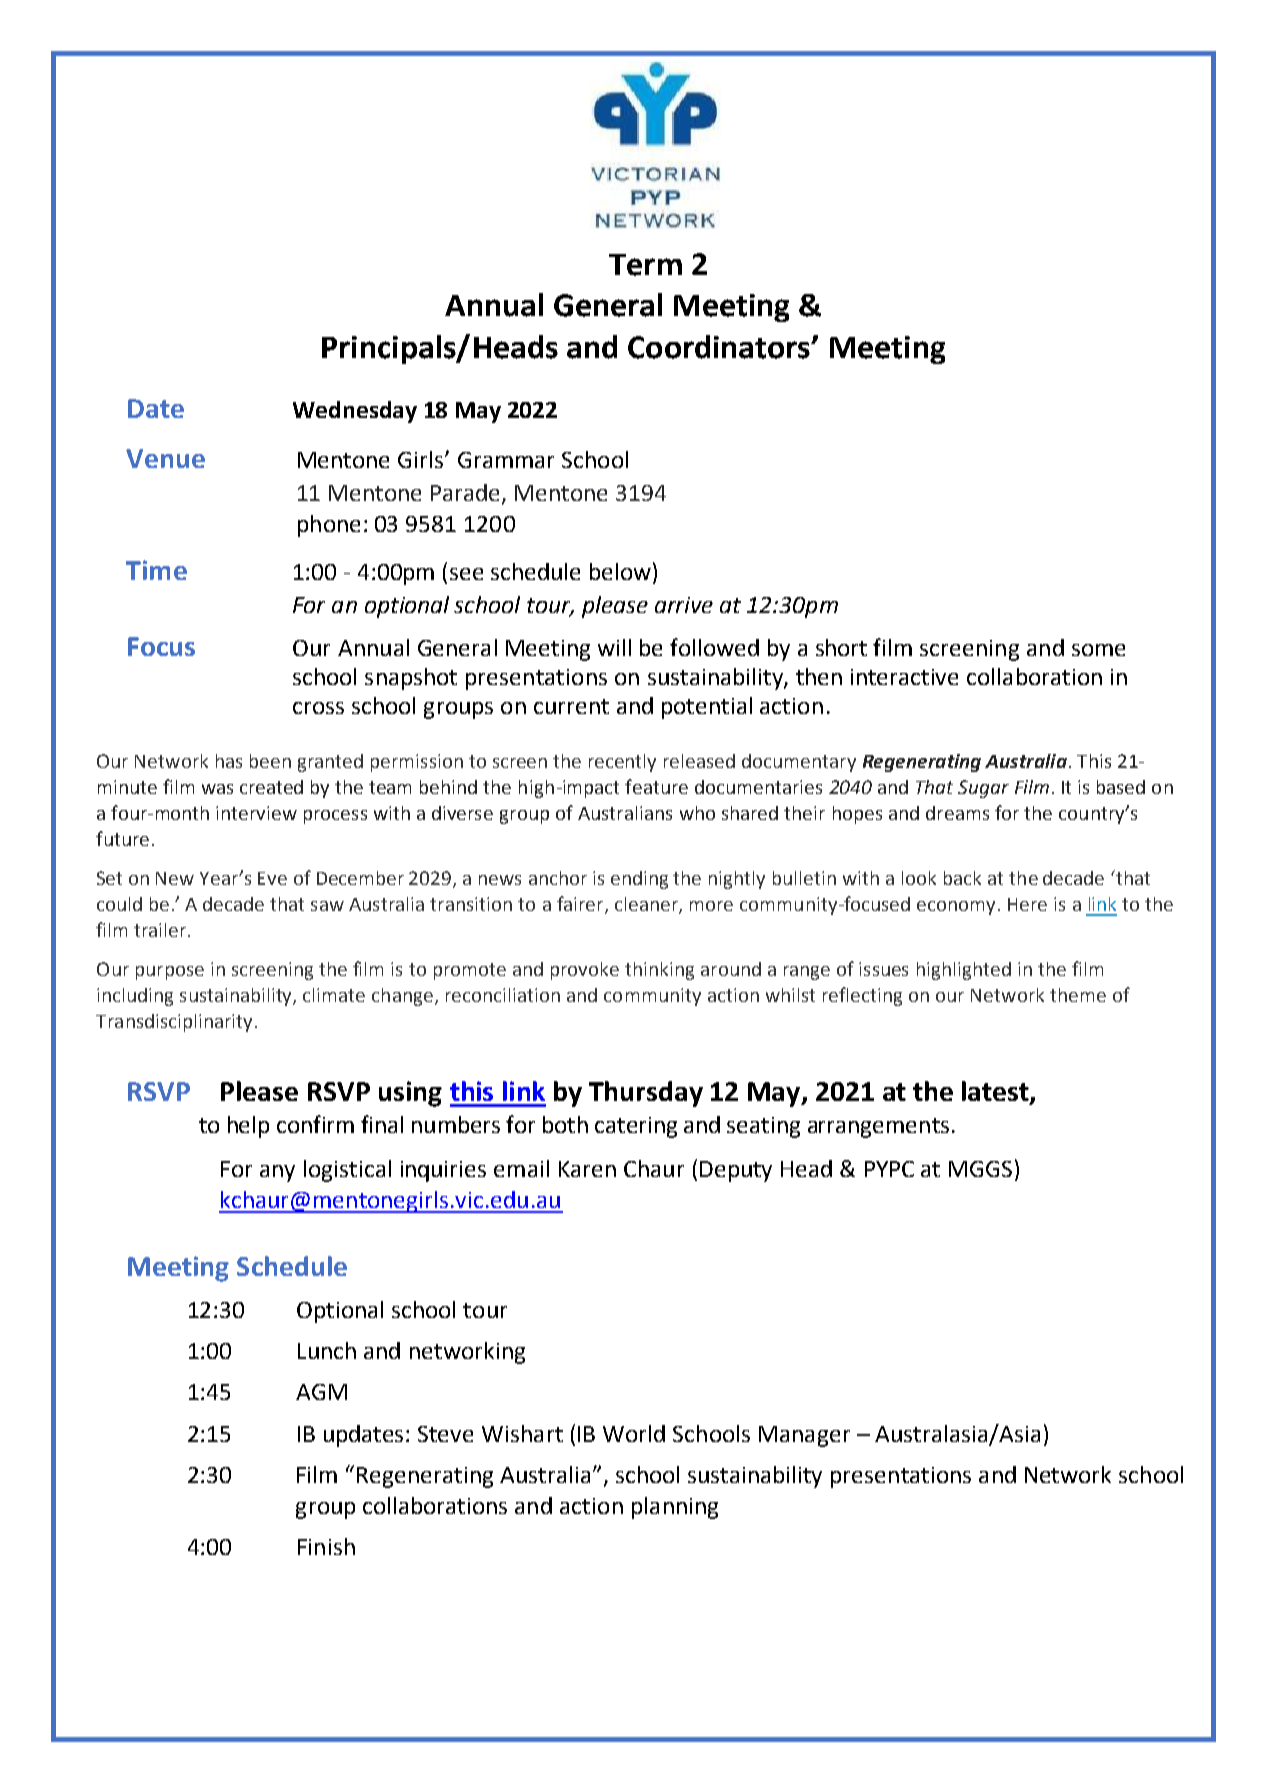 This screenshot has height=1792, width=1266. Describe the element at coordinates (645, 265) in the screenshot. I see `Term` at that location.
